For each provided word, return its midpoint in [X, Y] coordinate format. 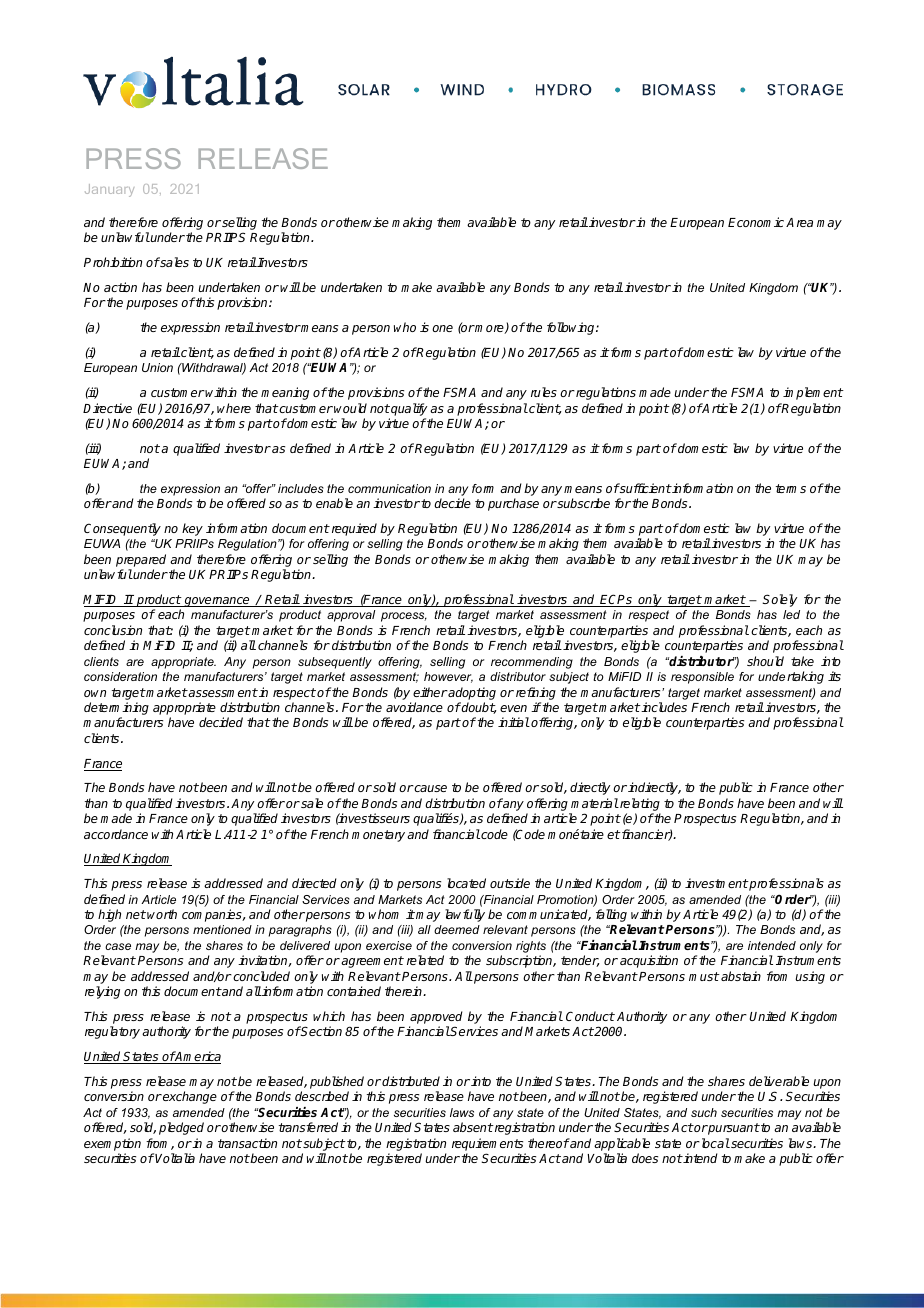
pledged [181, 1128]
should [765, 661]
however [448, 677]
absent [473, 1127]
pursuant [733, 1129]
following [572, 328]
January [109, 190]
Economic [756, 222]
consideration [120, 676]
